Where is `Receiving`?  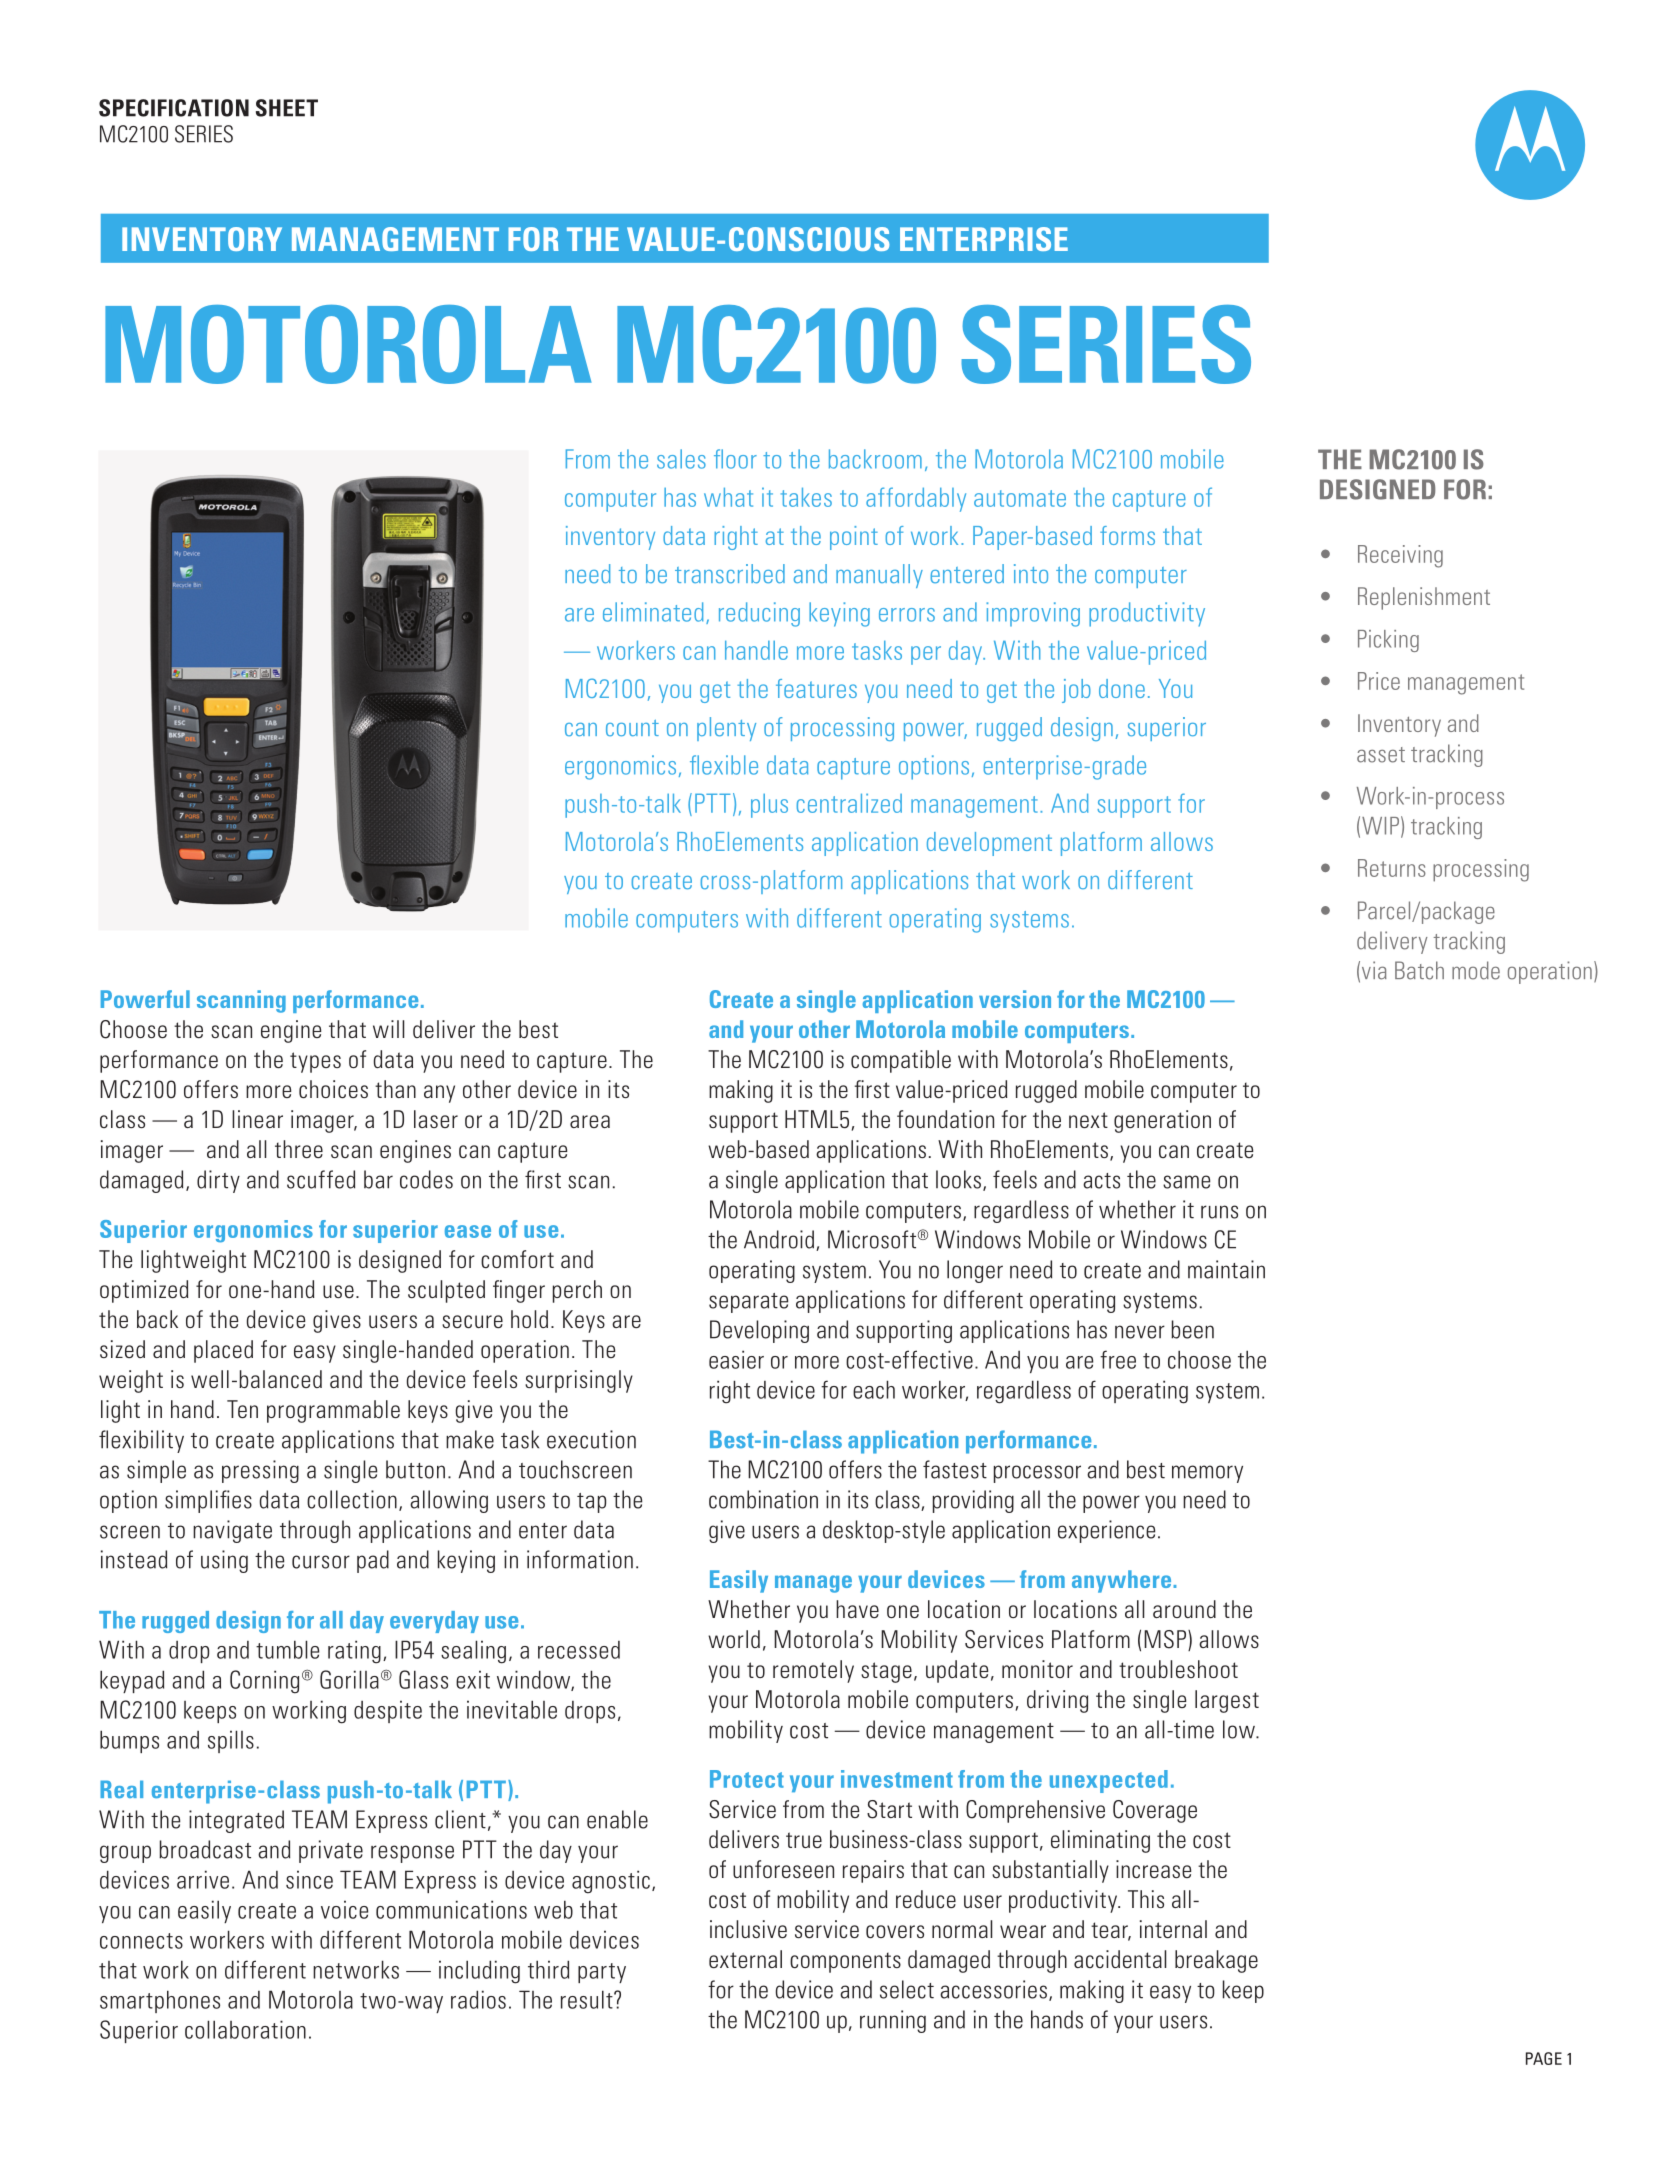
Receiving is located at coordinates (1400, 556).
